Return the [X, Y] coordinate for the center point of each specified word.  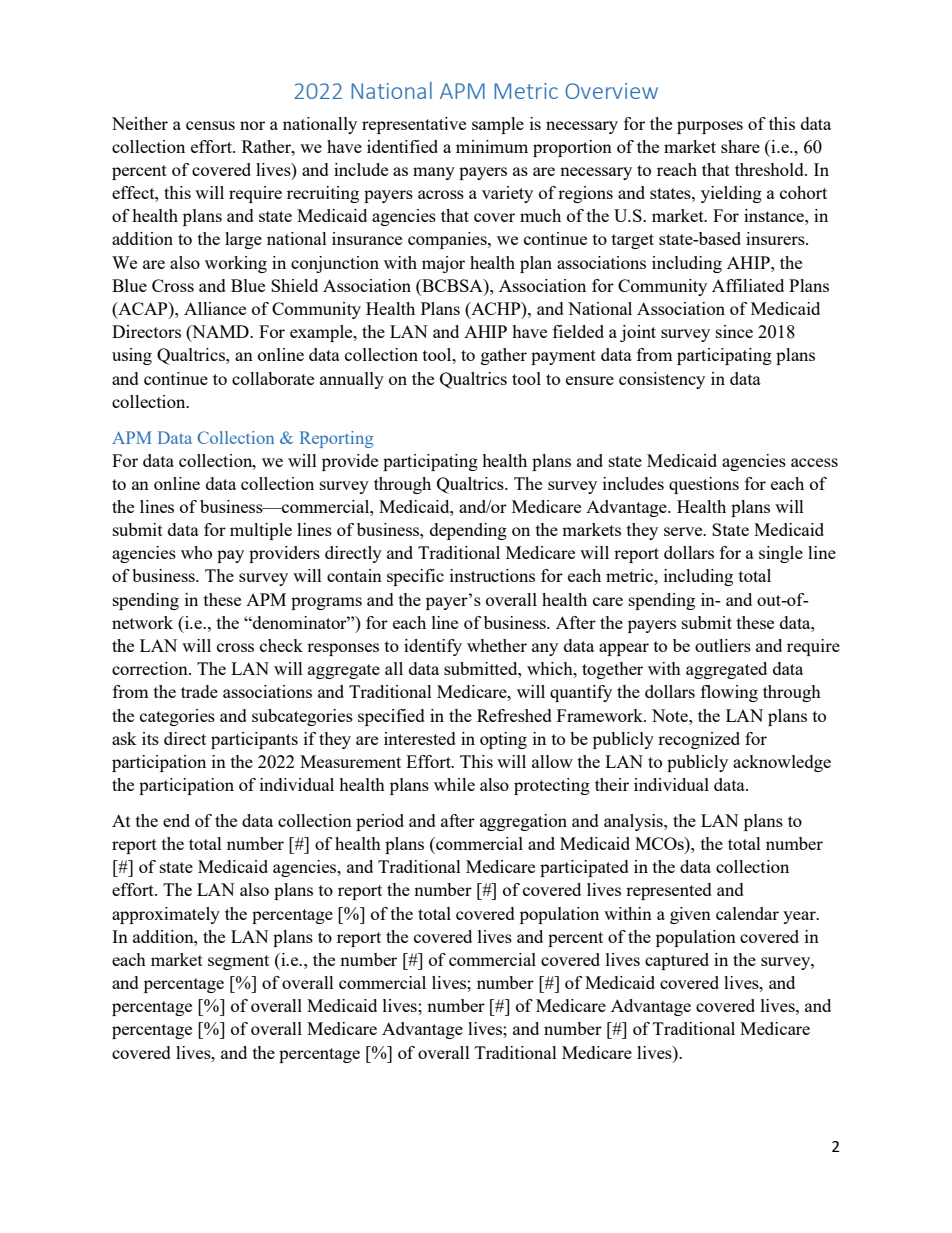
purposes [710, 127]
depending [468, 531]
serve [684, 531]
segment [238, 962]
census [210, 125]
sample [498, 125]
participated [584, 868]
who [196, 552]
